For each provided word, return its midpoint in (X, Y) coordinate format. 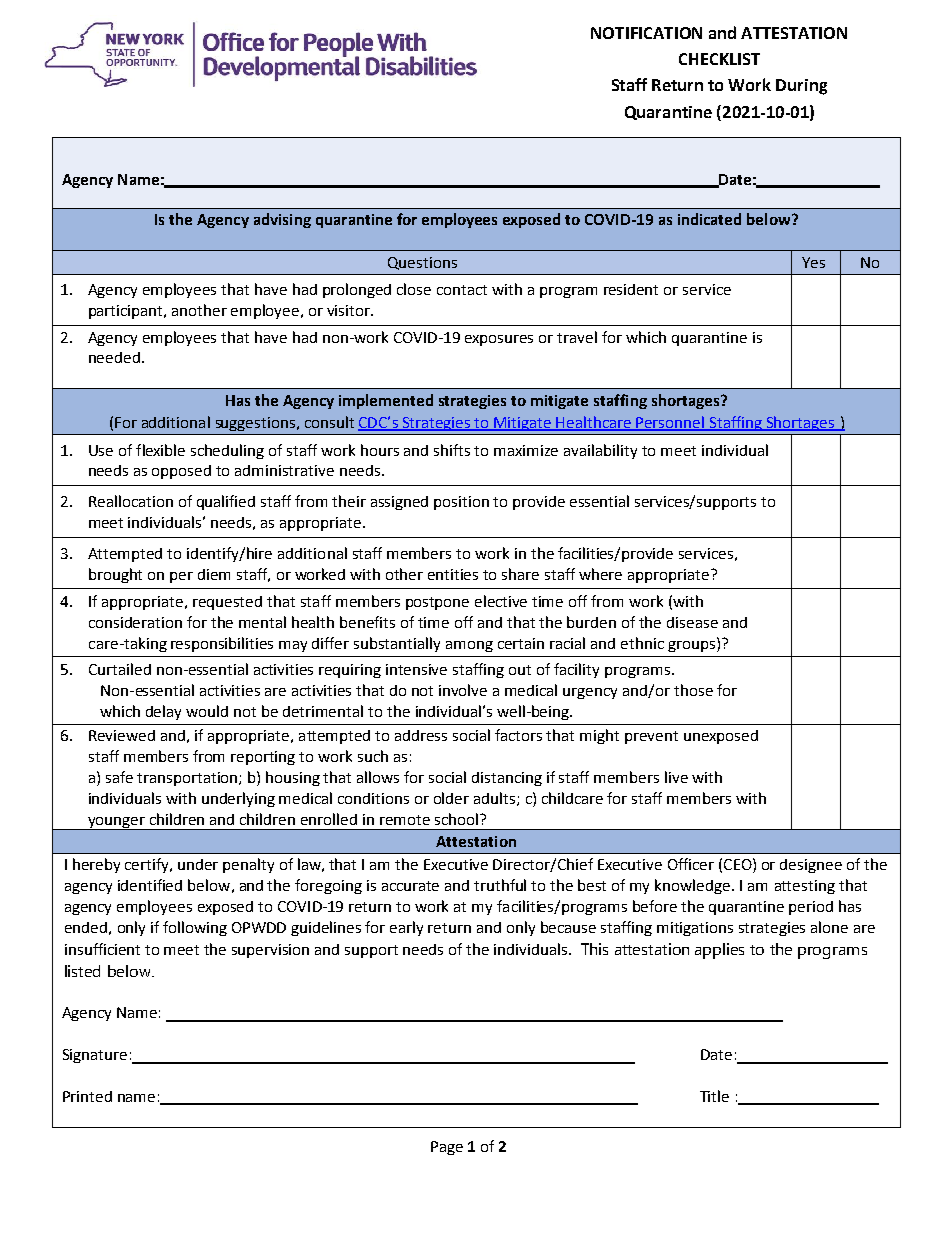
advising (282, 220)
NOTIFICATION (646, 33)
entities (453, 574)
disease (692, 622)
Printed (87, 1096)
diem (214, 574)
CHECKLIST (719, 59)
